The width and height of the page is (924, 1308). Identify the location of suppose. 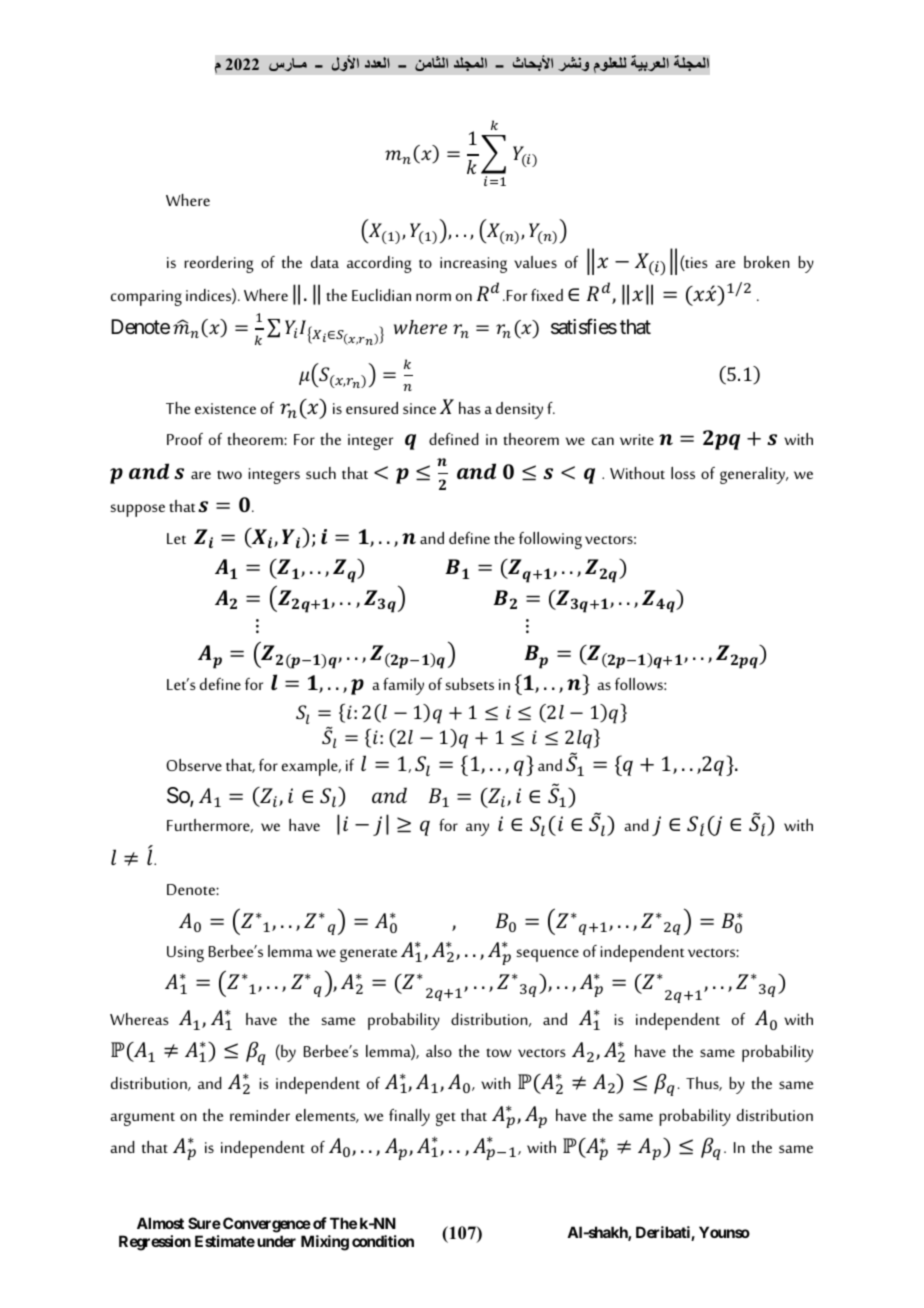
(137, 510).
